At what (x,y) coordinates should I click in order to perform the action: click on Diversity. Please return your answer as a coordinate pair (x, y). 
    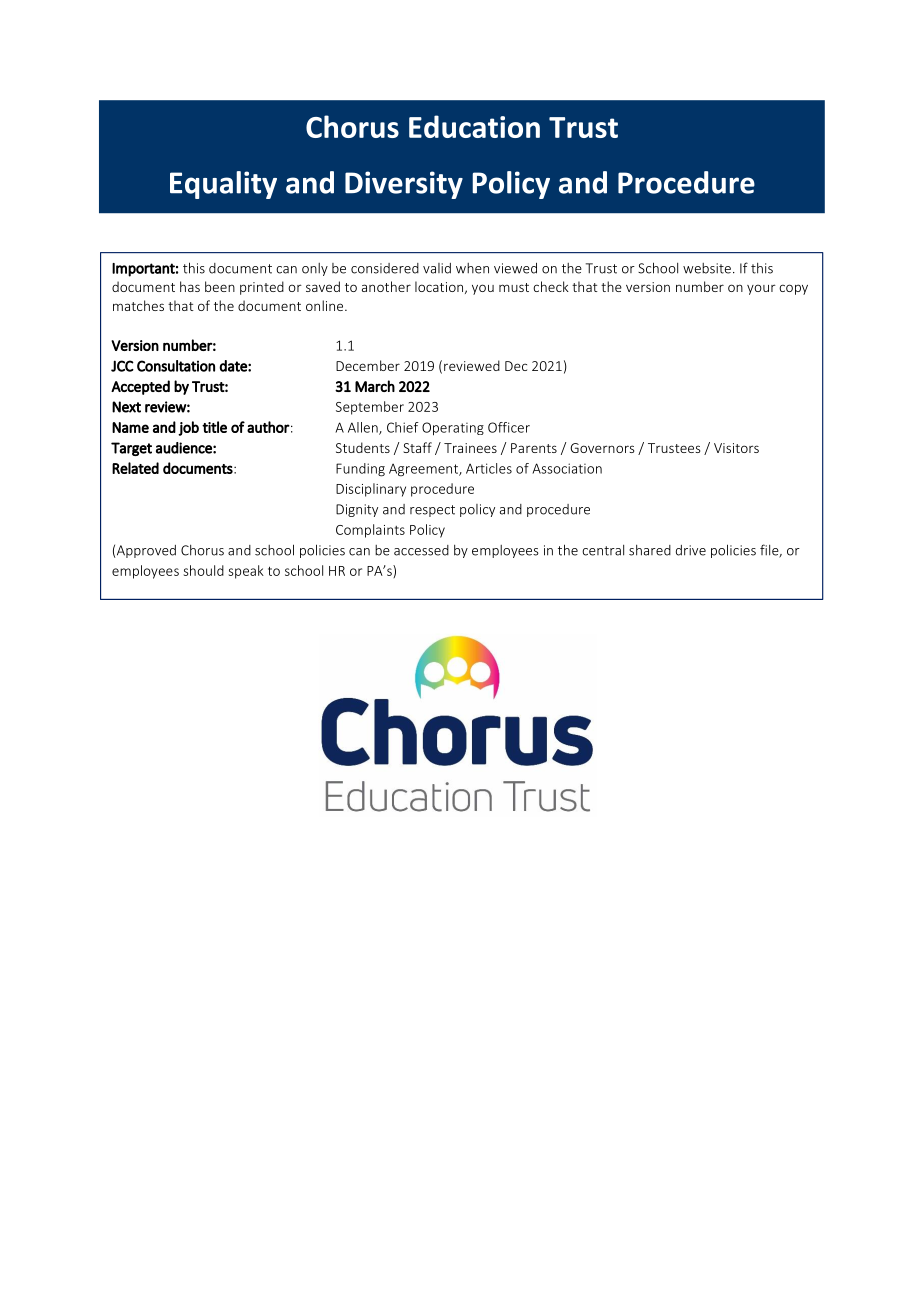
    Looking at the image, I should click on (404, 185).
